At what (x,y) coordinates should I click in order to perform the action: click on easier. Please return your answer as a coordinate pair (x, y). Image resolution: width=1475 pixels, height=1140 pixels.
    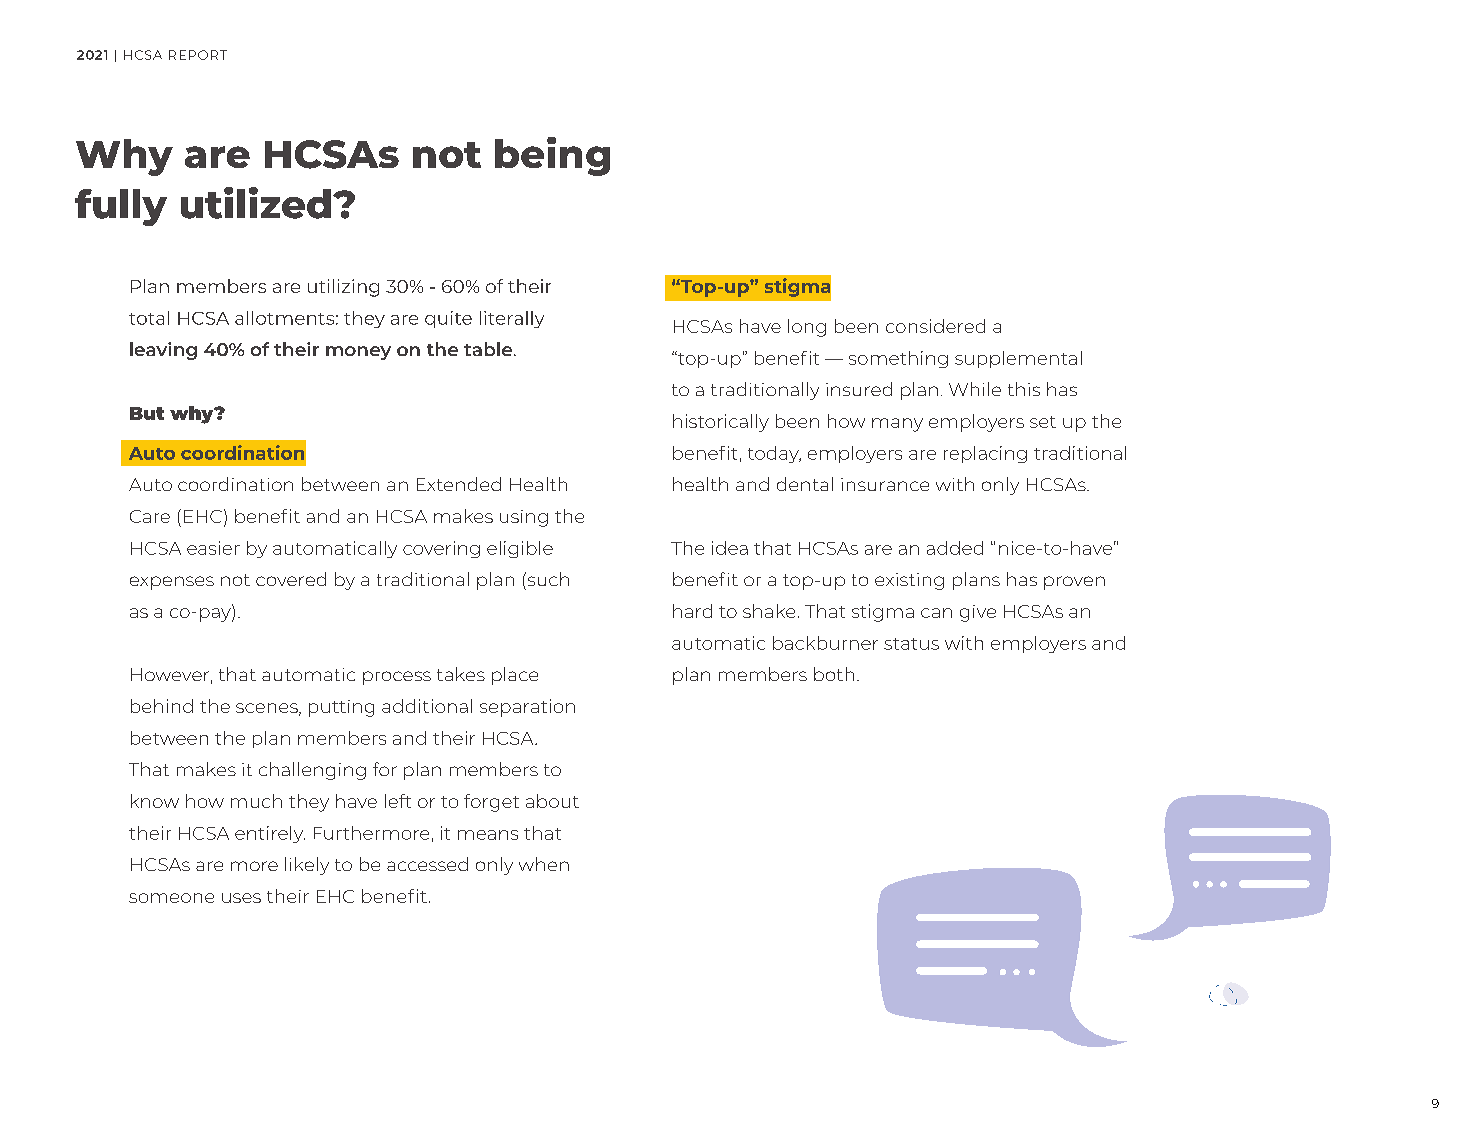
    Looking at the image, I should click on (213, 548).
